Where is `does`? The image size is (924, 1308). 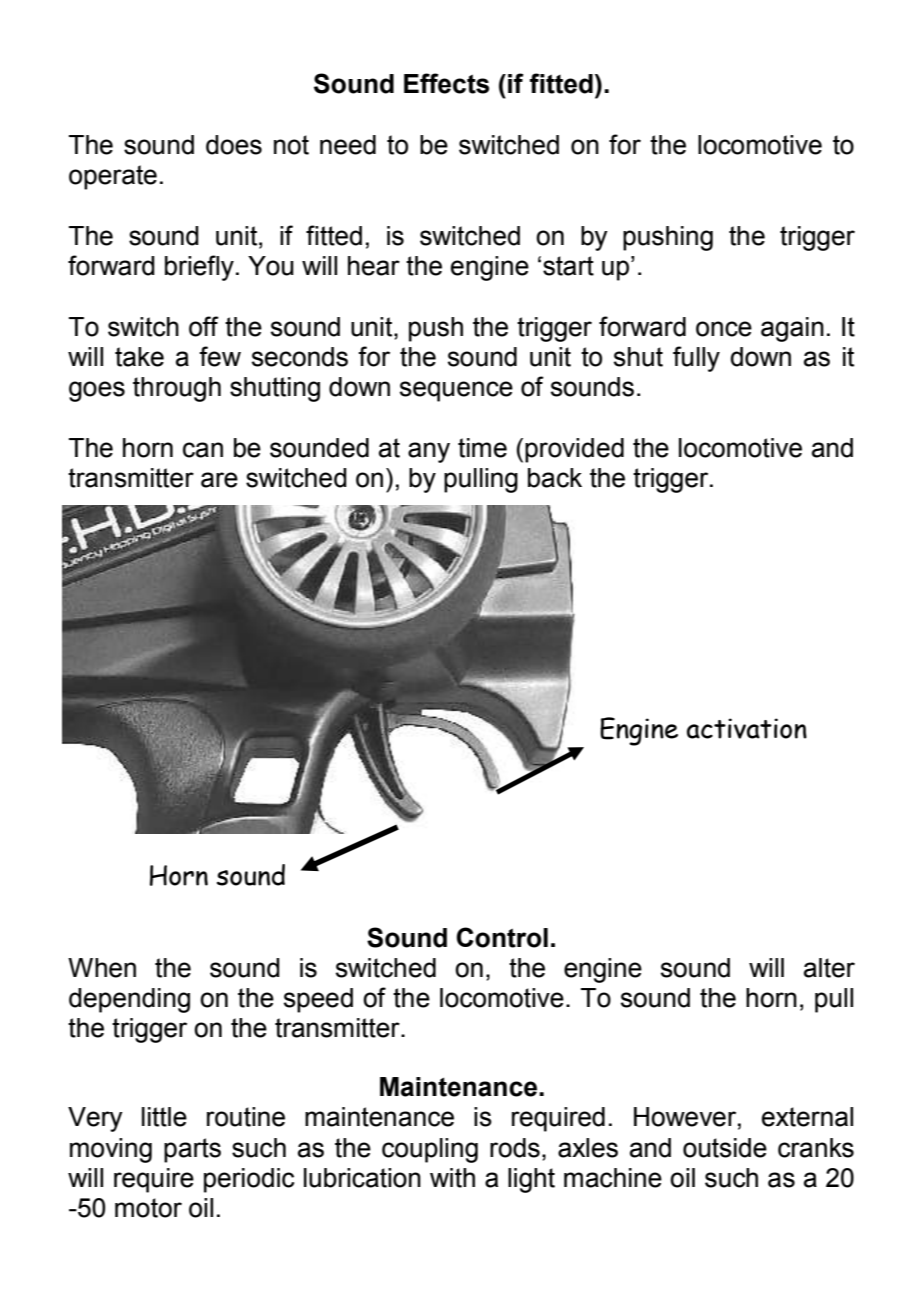 does is located at coordinates (234, 145).
